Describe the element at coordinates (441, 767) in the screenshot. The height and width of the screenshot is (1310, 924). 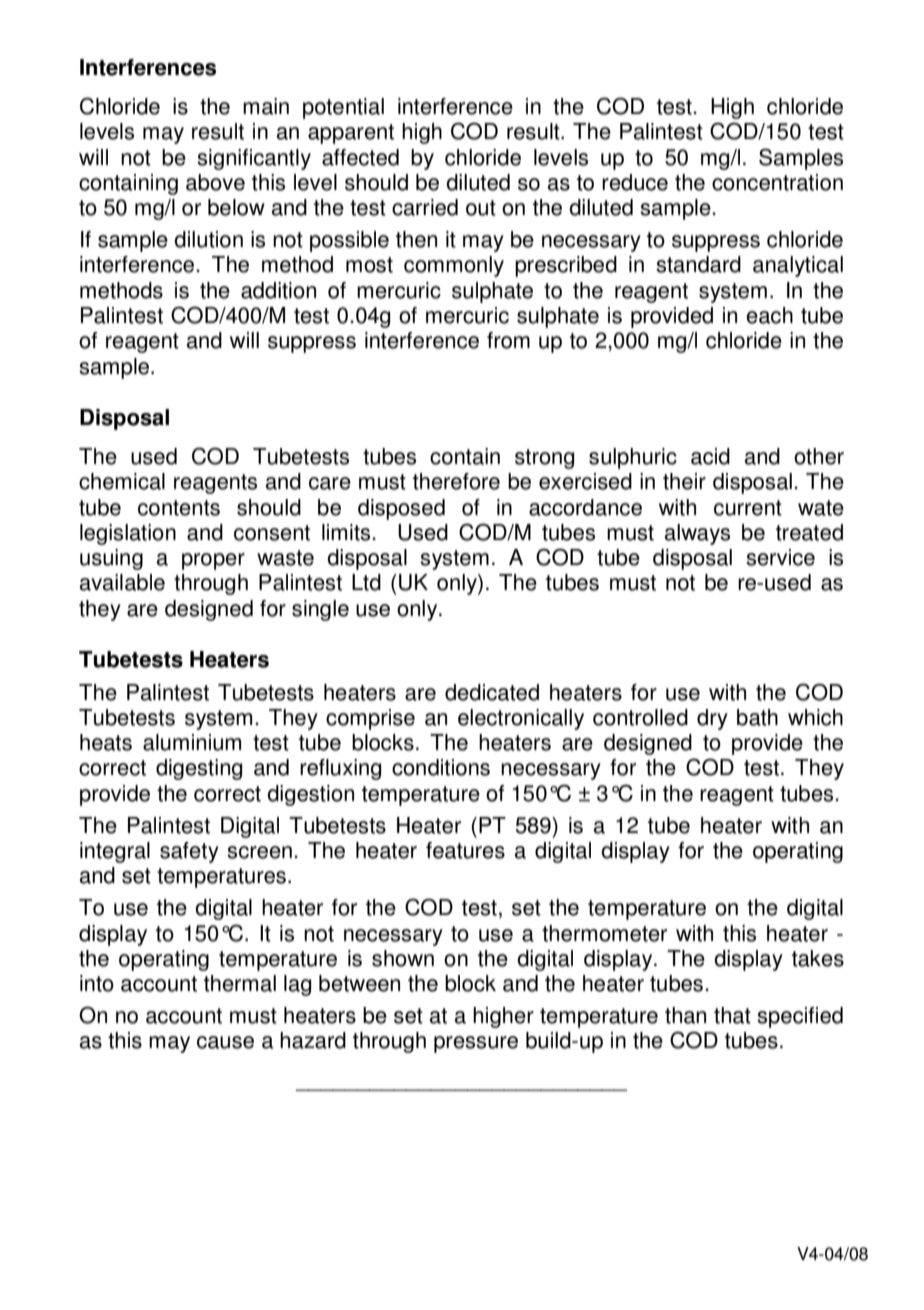
I see `conditions` at that location.
